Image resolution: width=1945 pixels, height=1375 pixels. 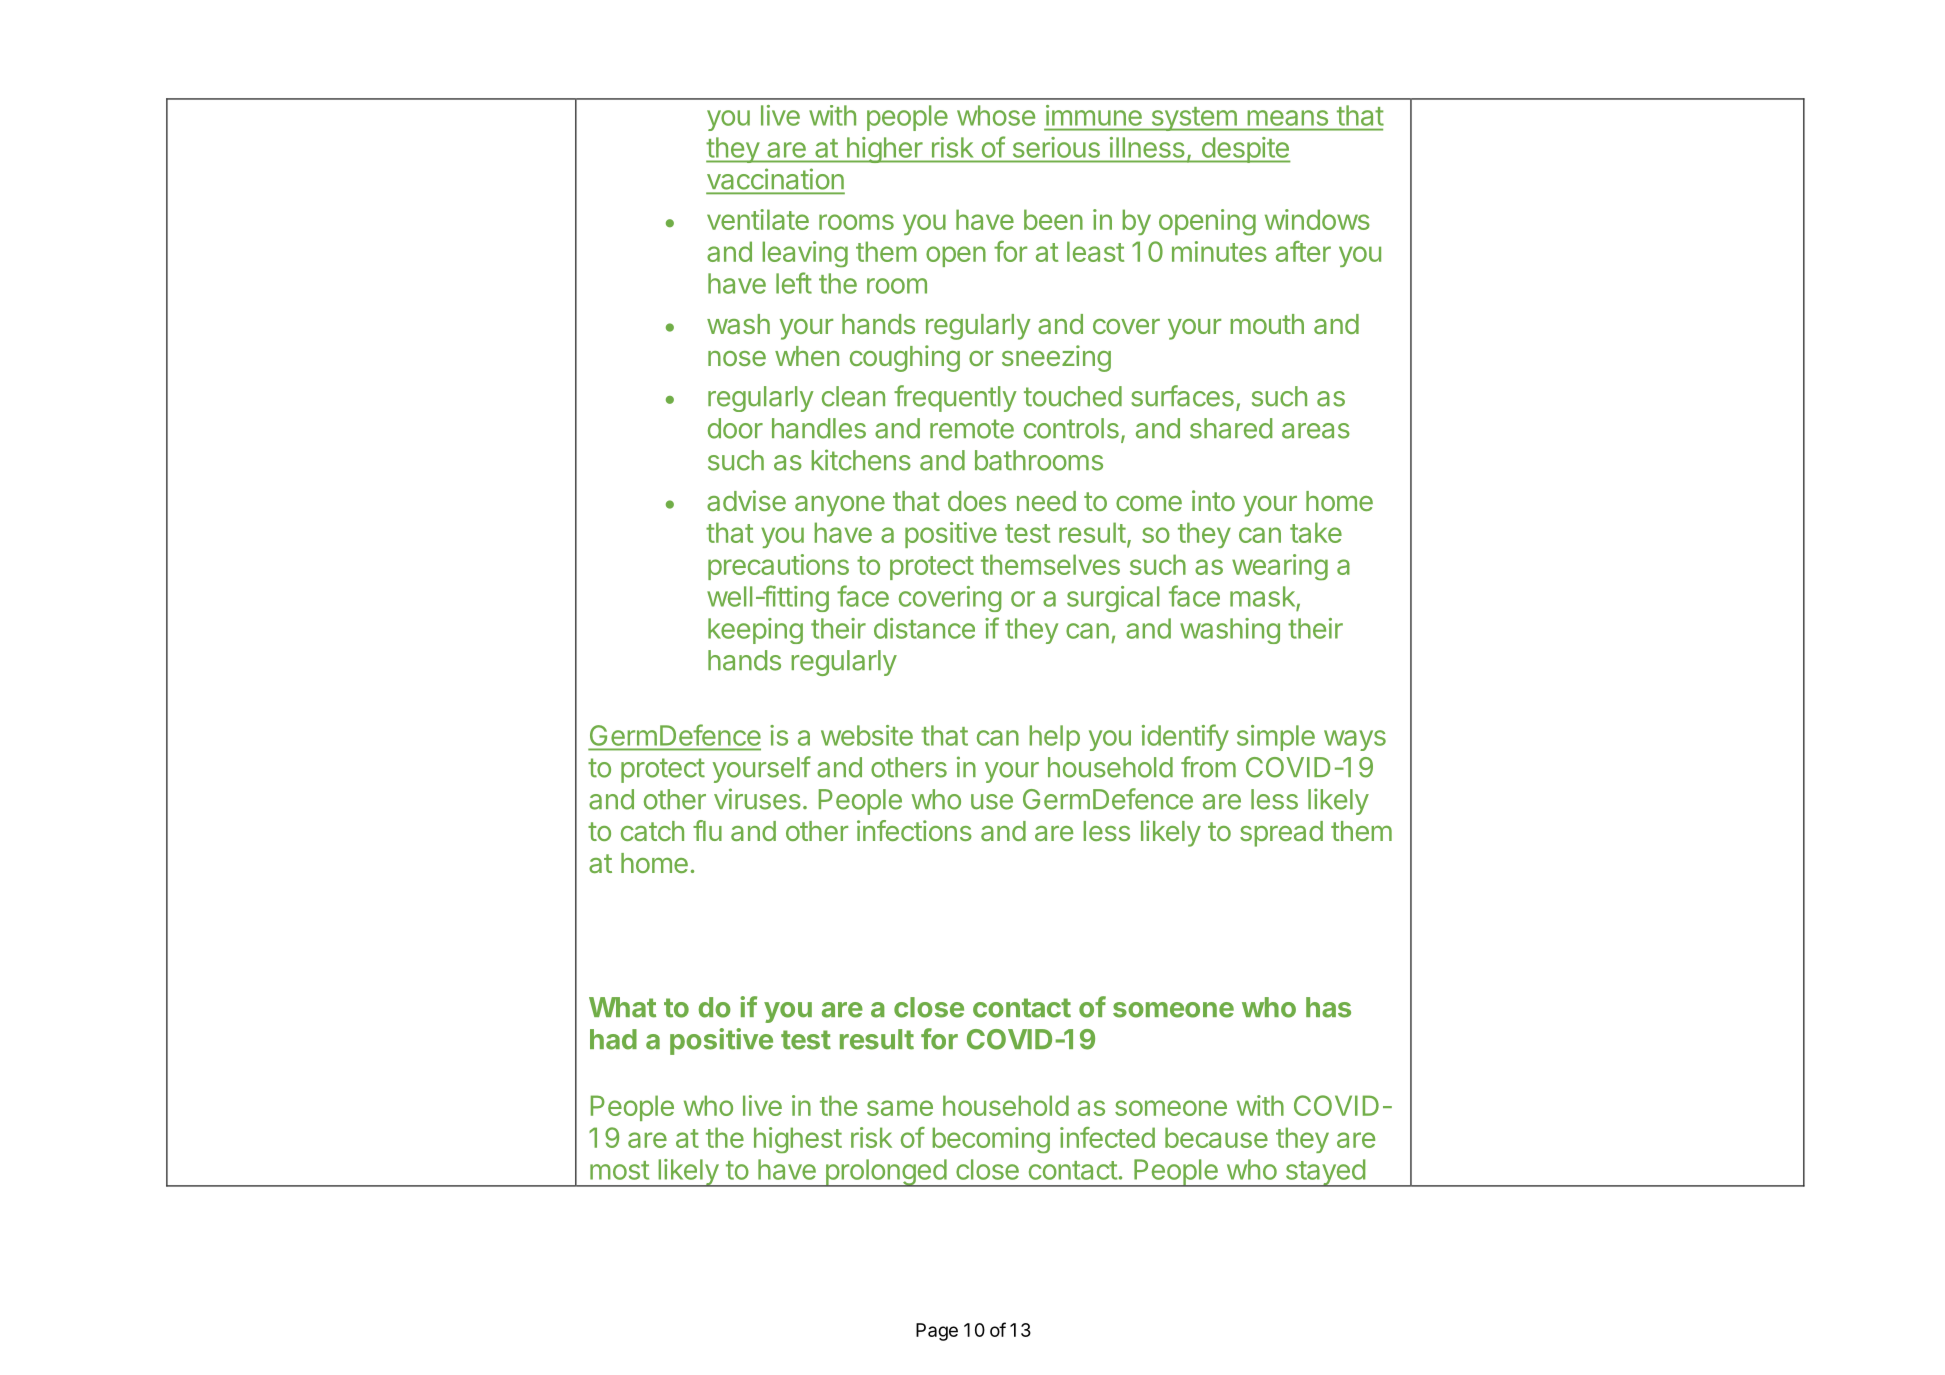 What do you see at coordinates (1325, 1173) in the image?
I see `stayed` at bounding box center [1325, 1173].
